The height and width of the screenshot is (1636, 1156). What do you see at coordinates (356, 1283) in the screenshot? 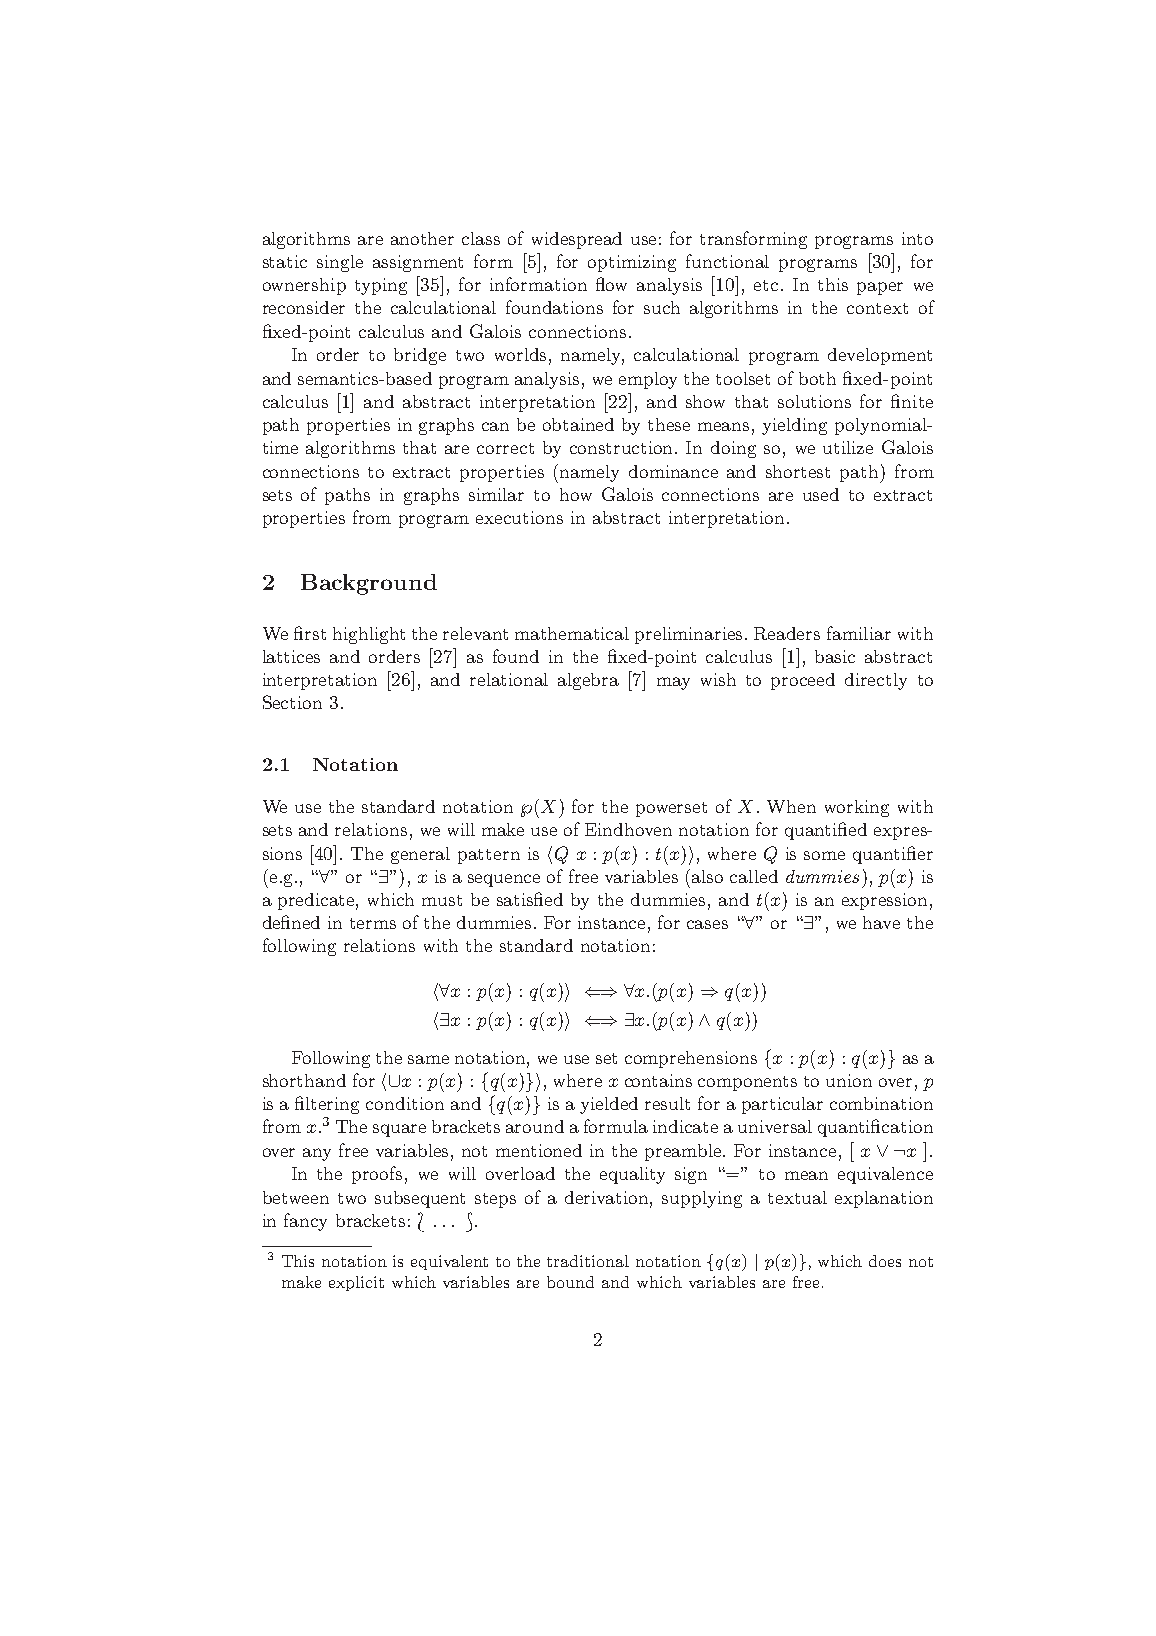
I see `explicit` at bounding box center [356, 1283].
